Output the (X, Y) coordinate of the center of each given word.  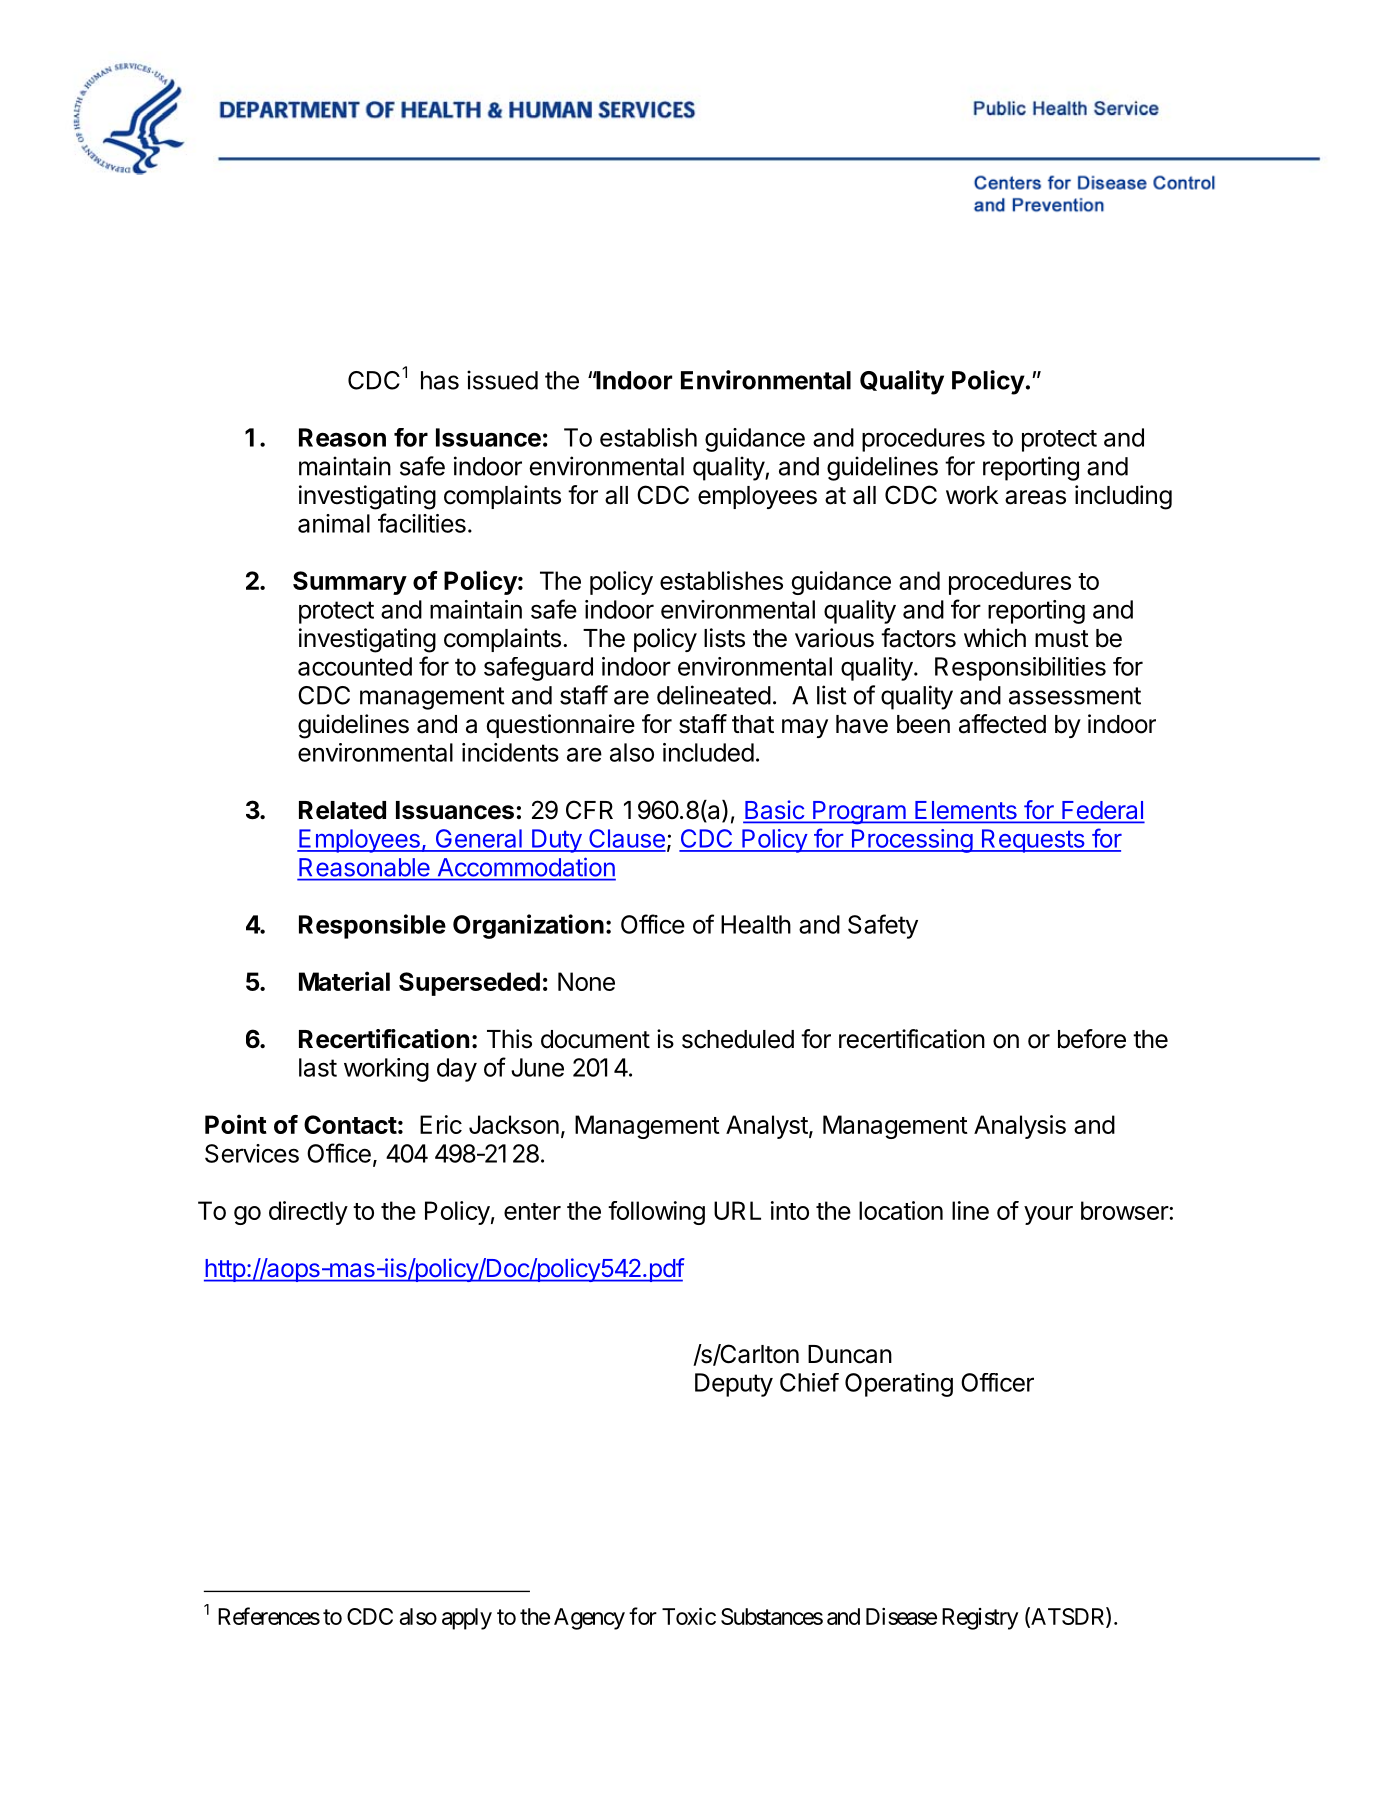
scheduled (738, 1039)
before (1092, 1039)
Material (344, 981)
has (440, 380)
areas (1035, 497)
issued (502, 380)
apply (467, 1619)
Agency (589, 1619)
